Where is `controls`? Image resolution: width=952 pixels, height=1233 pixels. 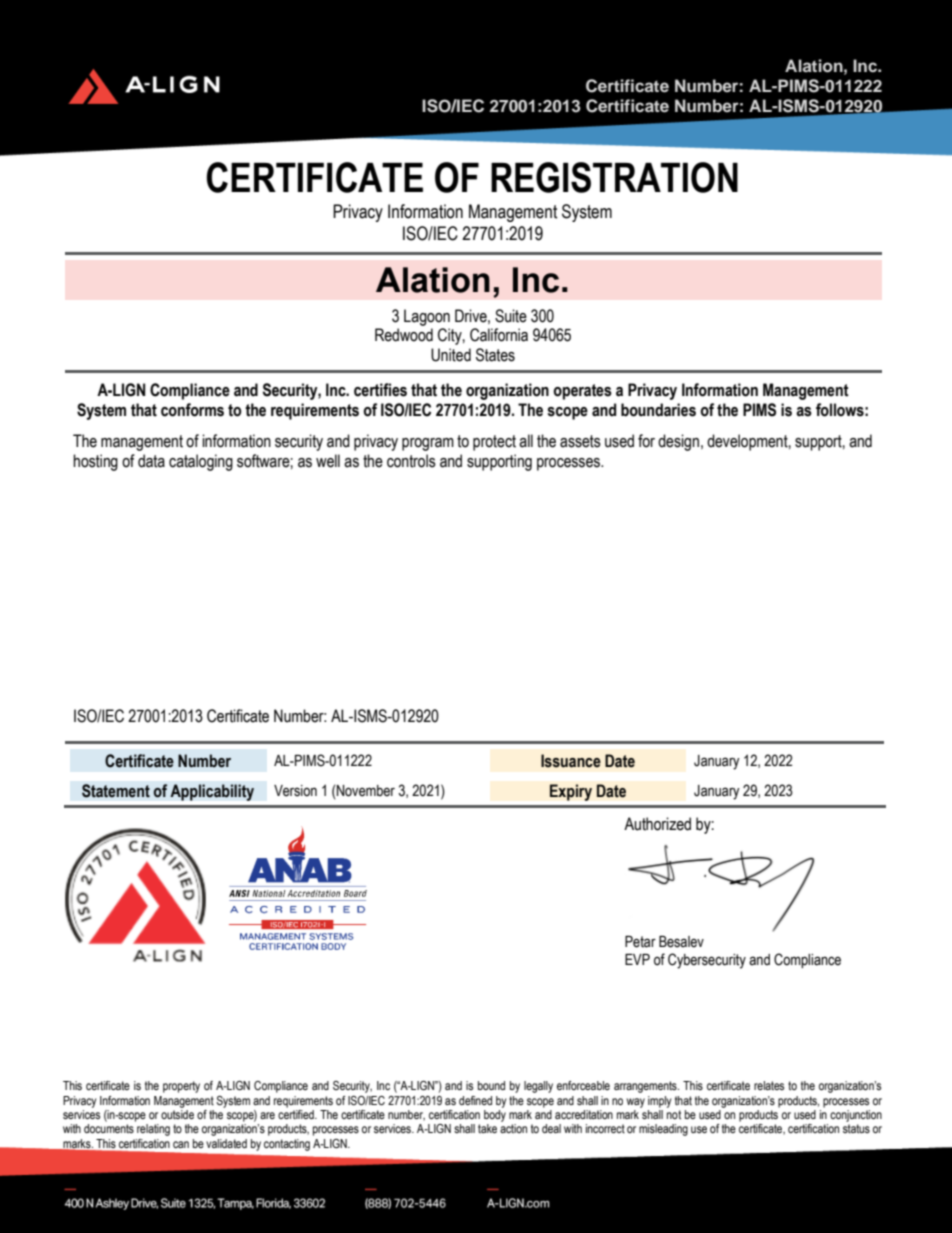
controls is located at coordinates (411, 461).
